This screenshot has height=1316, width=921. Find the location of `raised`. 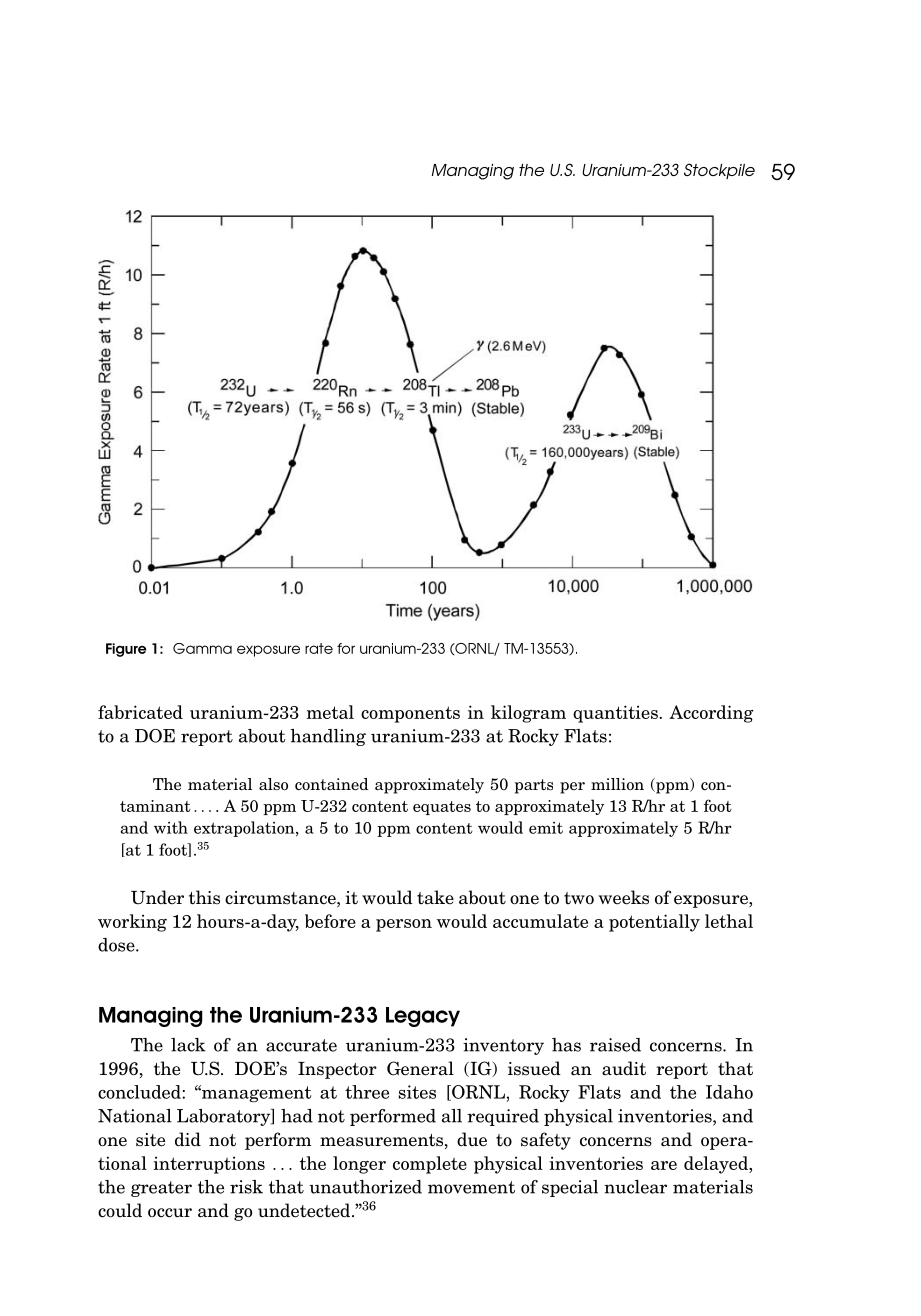

raised is located at coordinates (615, 1045).
